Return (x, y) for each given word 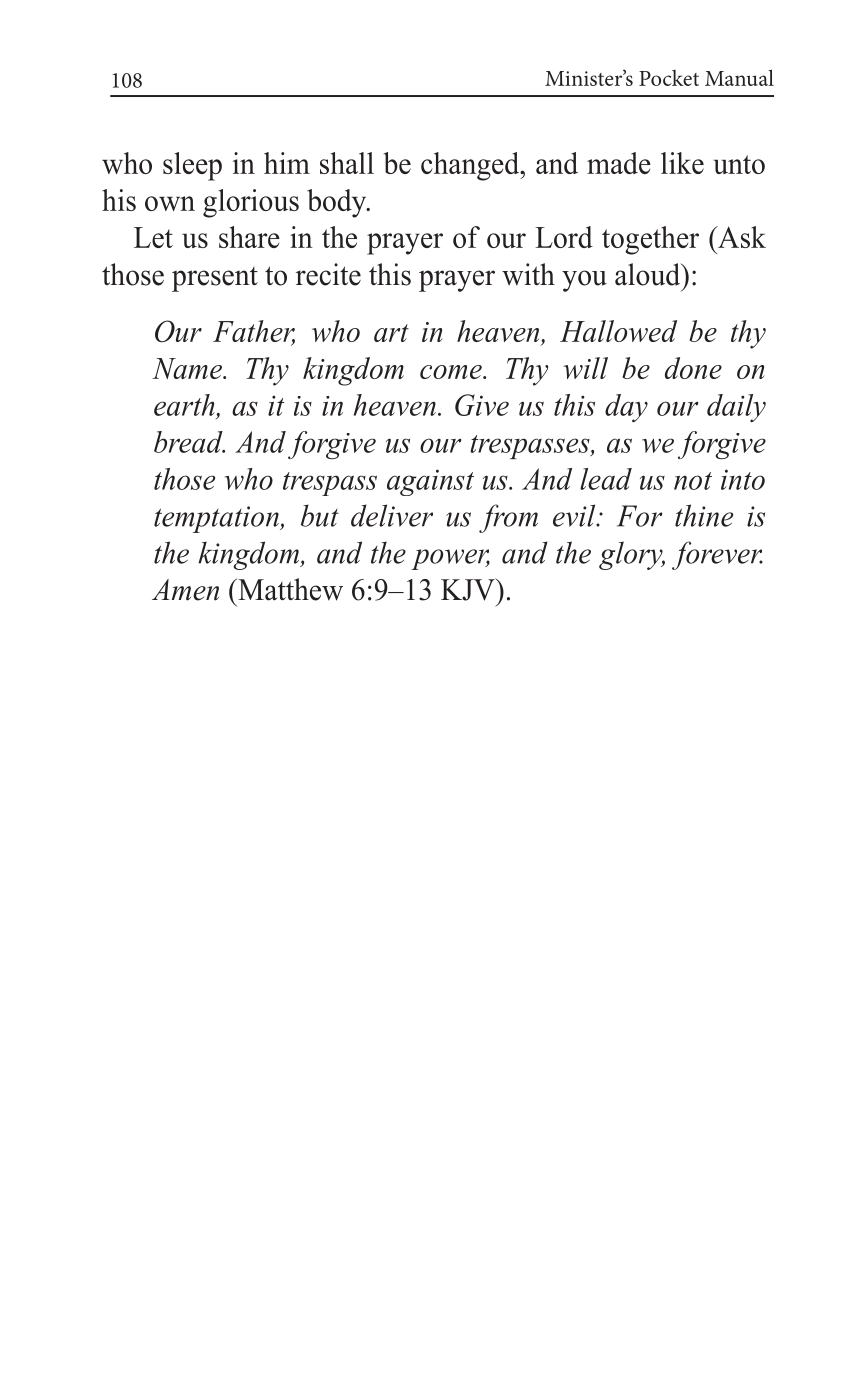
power (450, 559)
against (430, 482)
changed (471, 166)
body (338, 203)
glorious (251, 203)
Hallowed (618, 331)
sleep (192, 166)
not (693, 481)
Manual (739, 77)
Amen (185, 590)
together (650, 240)
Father (254, 332)
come (452, 372)
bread (189, 442)
